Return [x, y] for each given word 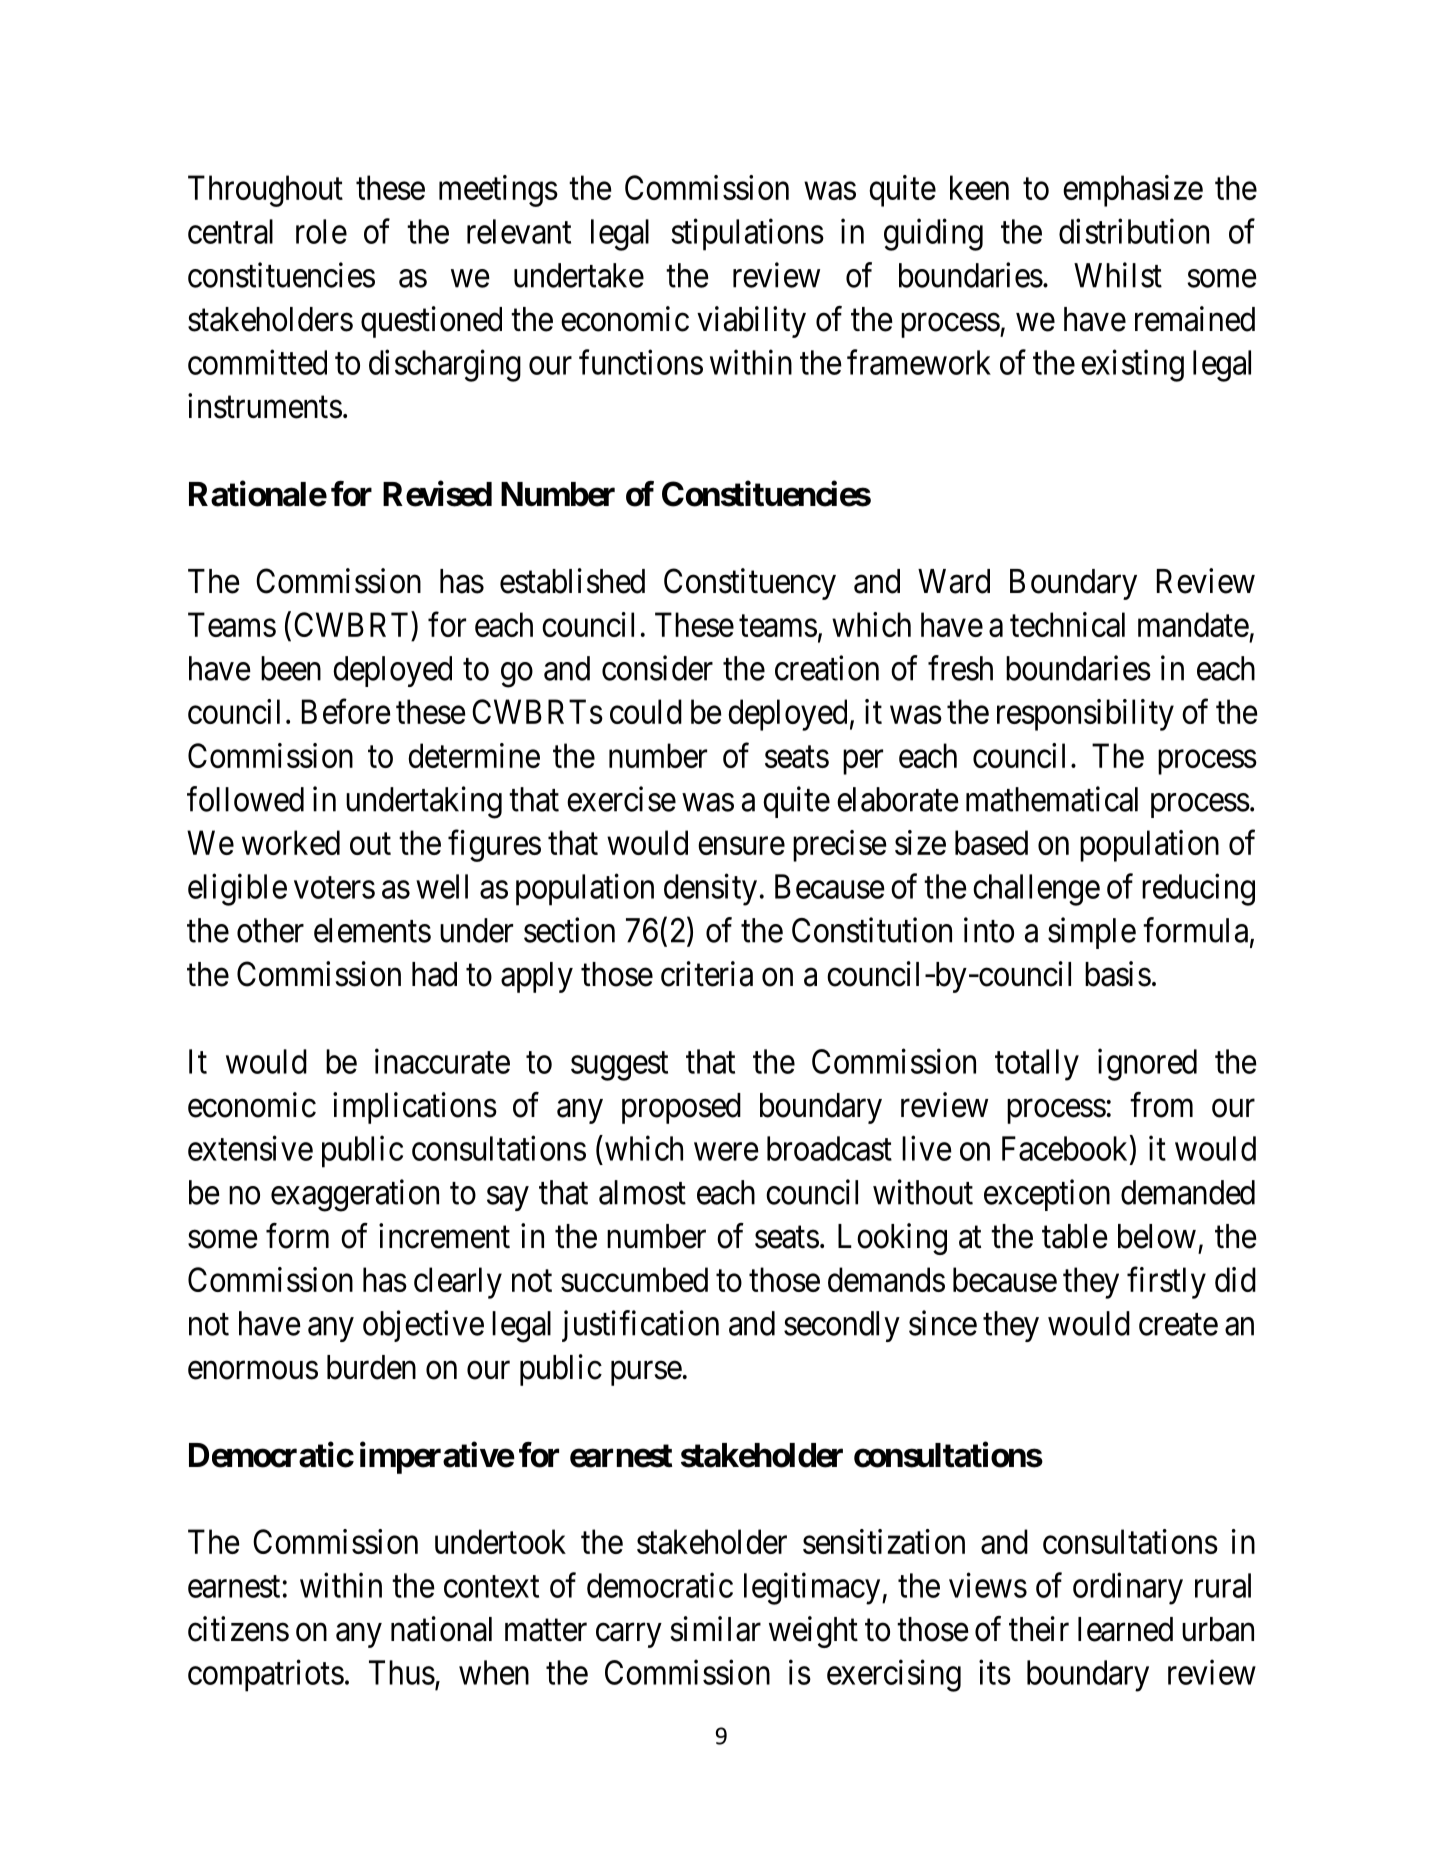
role [321, 231]
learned [1125, 1629]
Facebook [1066, 1149]
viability [751, 322]
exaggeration [355, 1195]
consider [657, 668]
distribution [1134, 231]
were [726, 1152]
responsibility [1085, 715]
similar [716, 1629]
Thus [402, 1672]
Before [346, 711]
